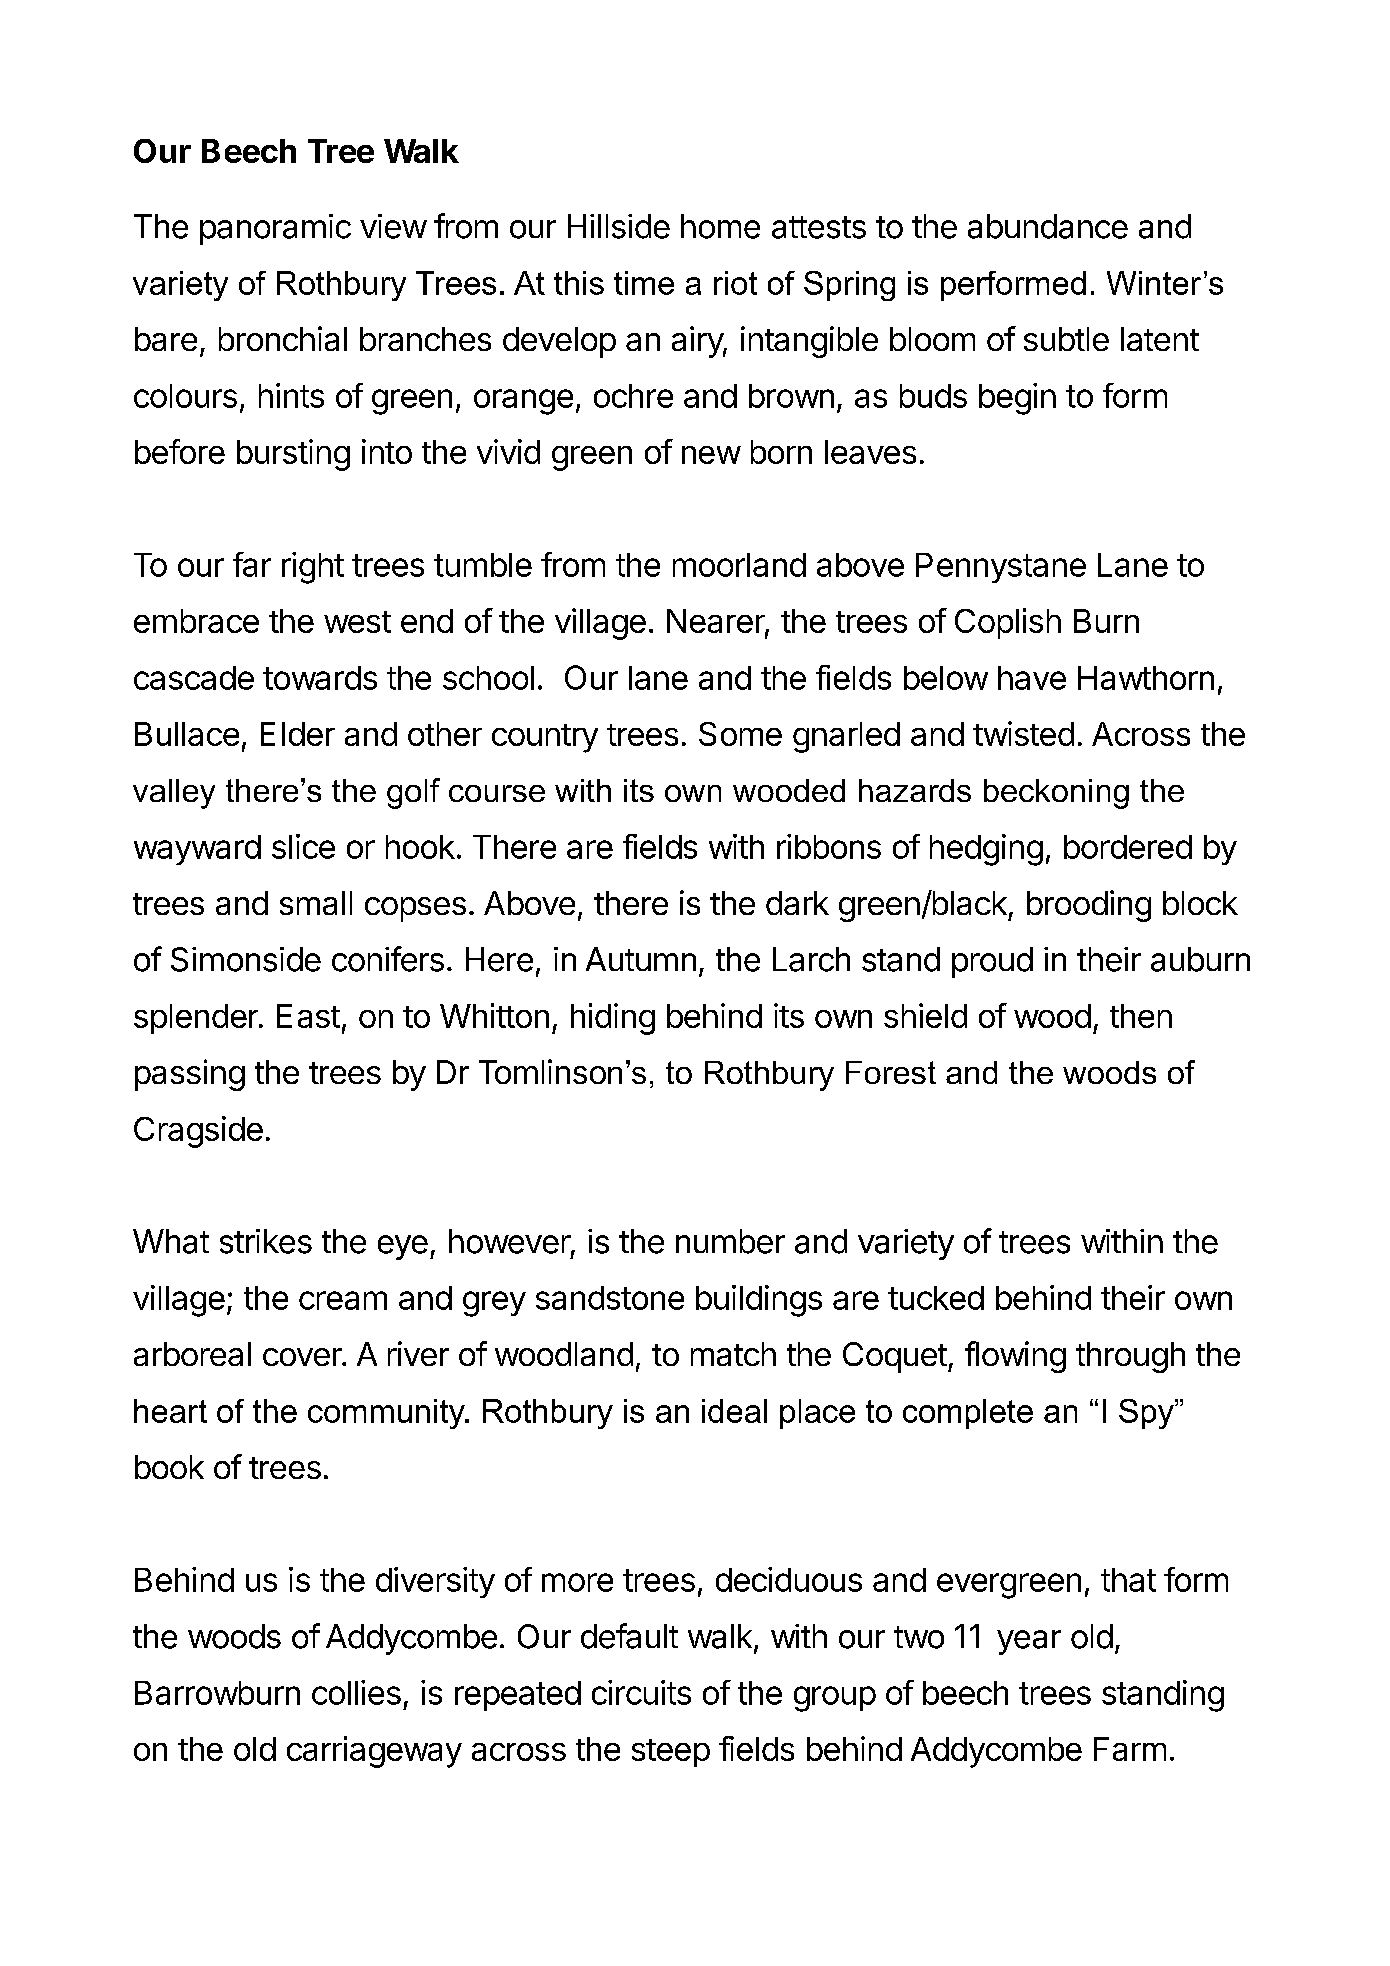 The width and height of the document is (1390, 1966). Describe the element at coordinates (1032, 678) in the document. I see `have` at that location.
